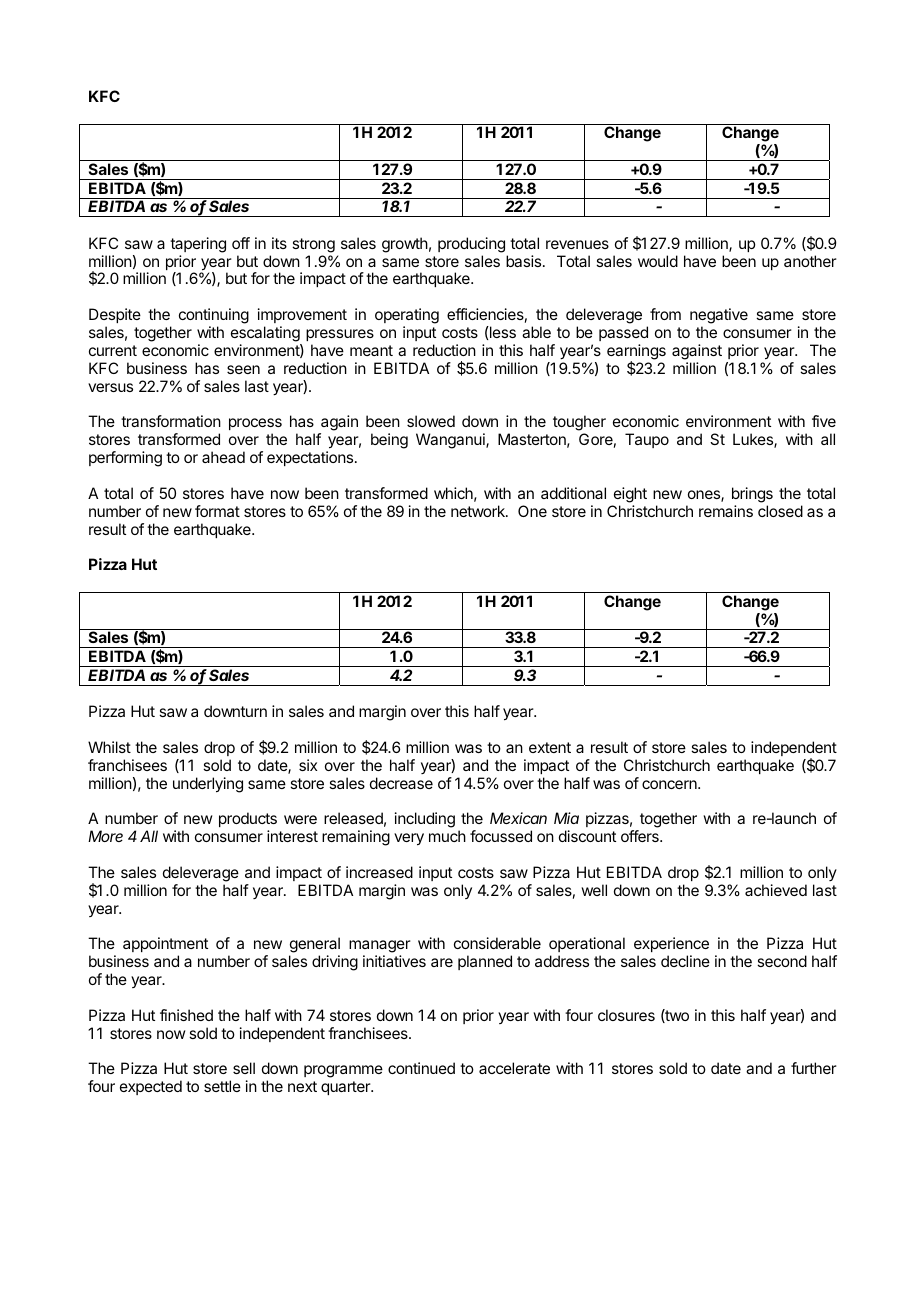 Image resolution: width=924 pixels, height=1308 pixels. Describe the element at coordinates (471, 245) in the page. I see `producing` at that location.
